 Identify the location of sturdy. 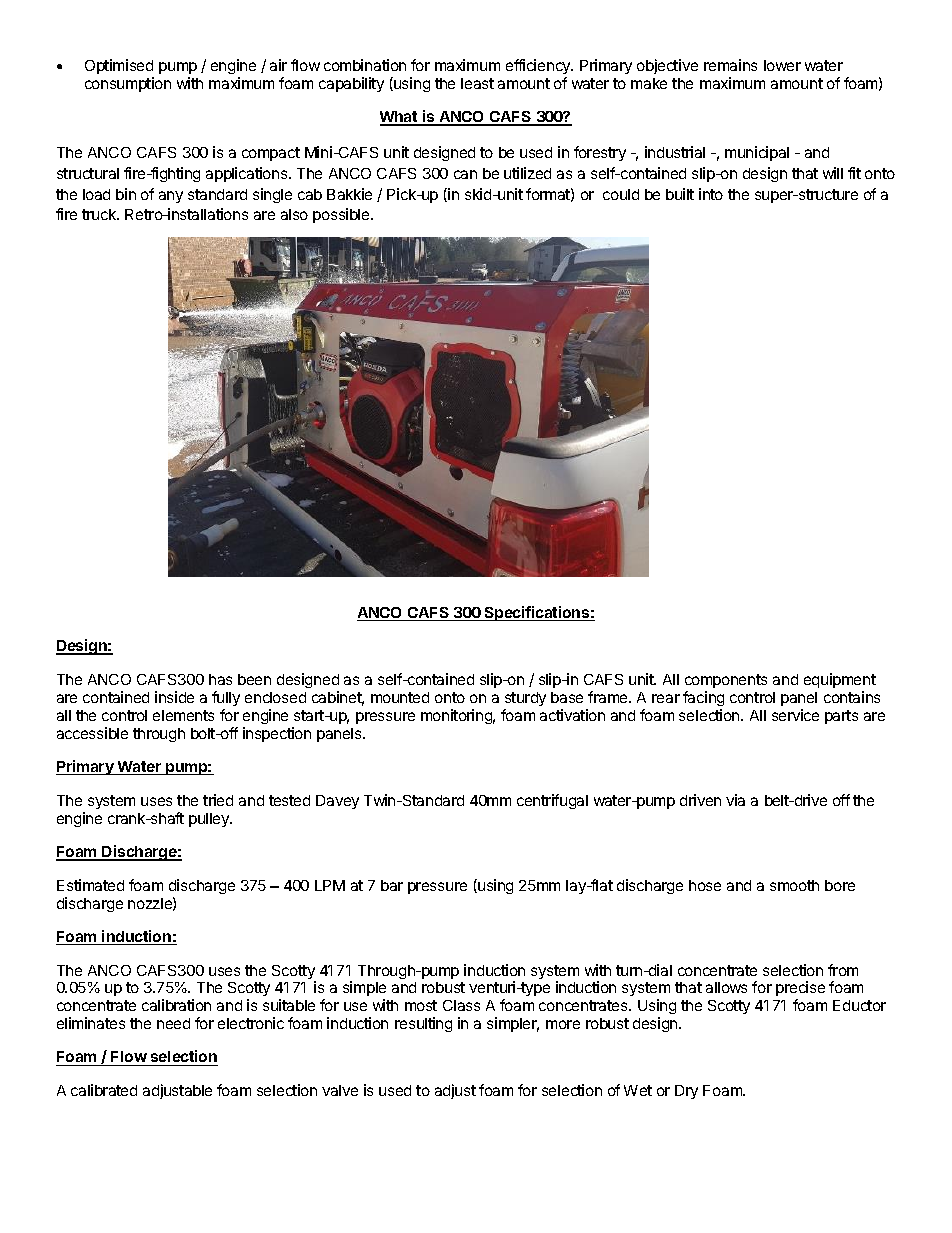
(525, 699).
